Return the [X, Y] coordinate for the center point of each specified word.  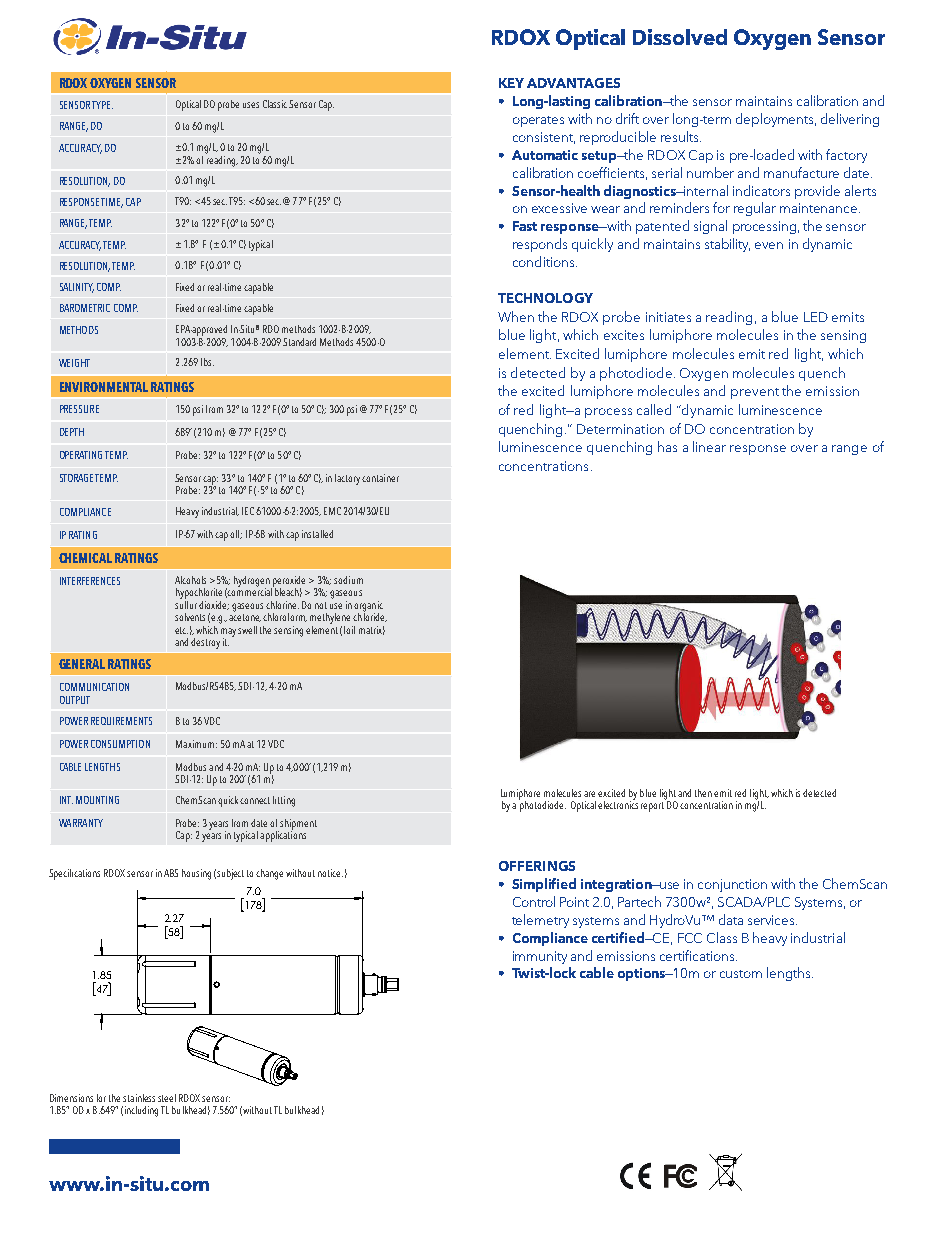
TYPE [102, 105]
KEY [511, 83]
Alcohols [190, 580]
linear [709, 446]
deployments [776, 120]
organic [368, 607]
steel [167, 1098]
